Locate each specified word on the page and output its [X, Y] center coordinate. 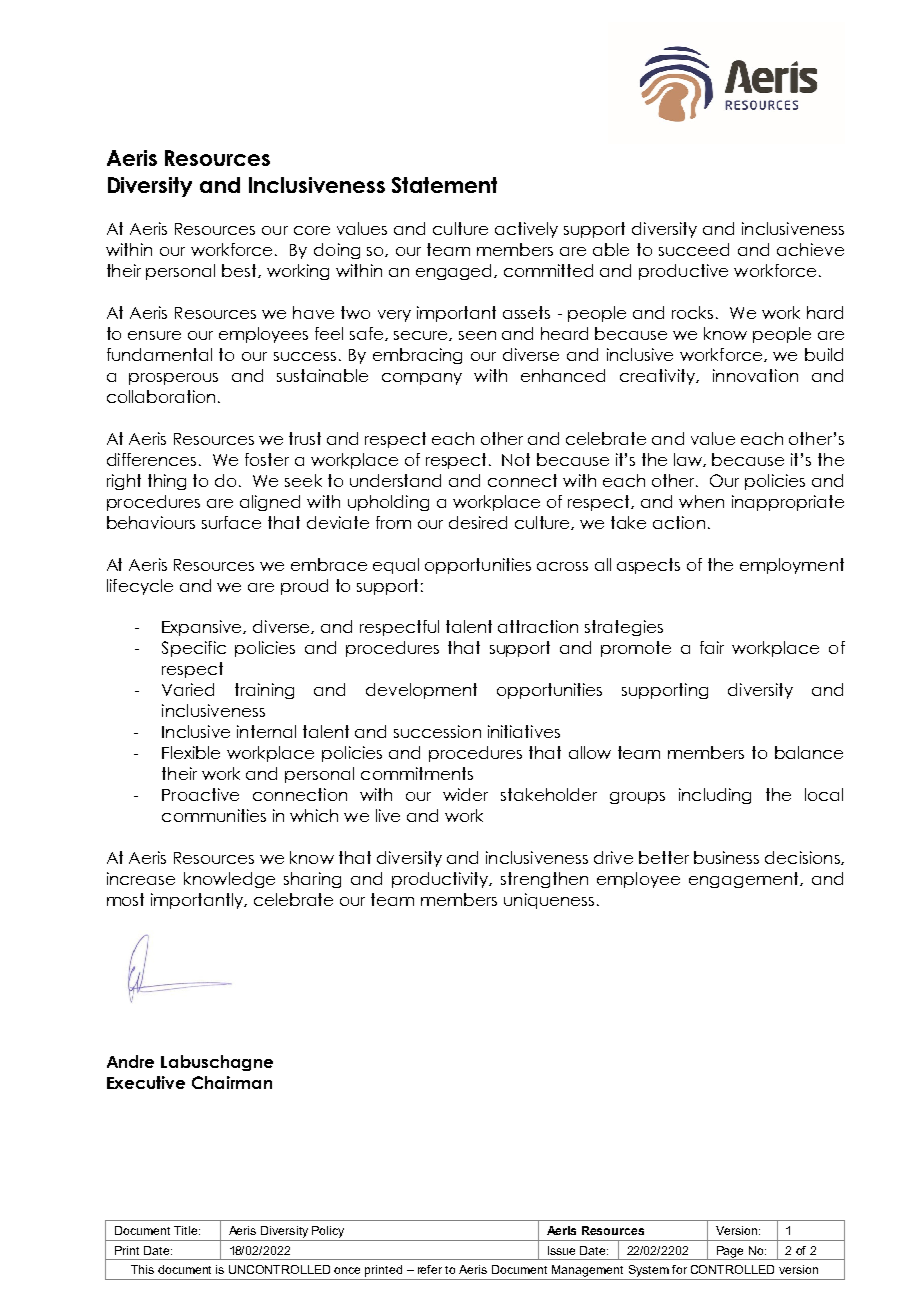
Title [187, 1230]
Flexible [191, 752]
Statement [444, 185]
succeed [694, 249]
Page [730, 1253]
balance [809, 752]
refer [430, 1269]
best [240, 271]
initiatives [524, 731]
